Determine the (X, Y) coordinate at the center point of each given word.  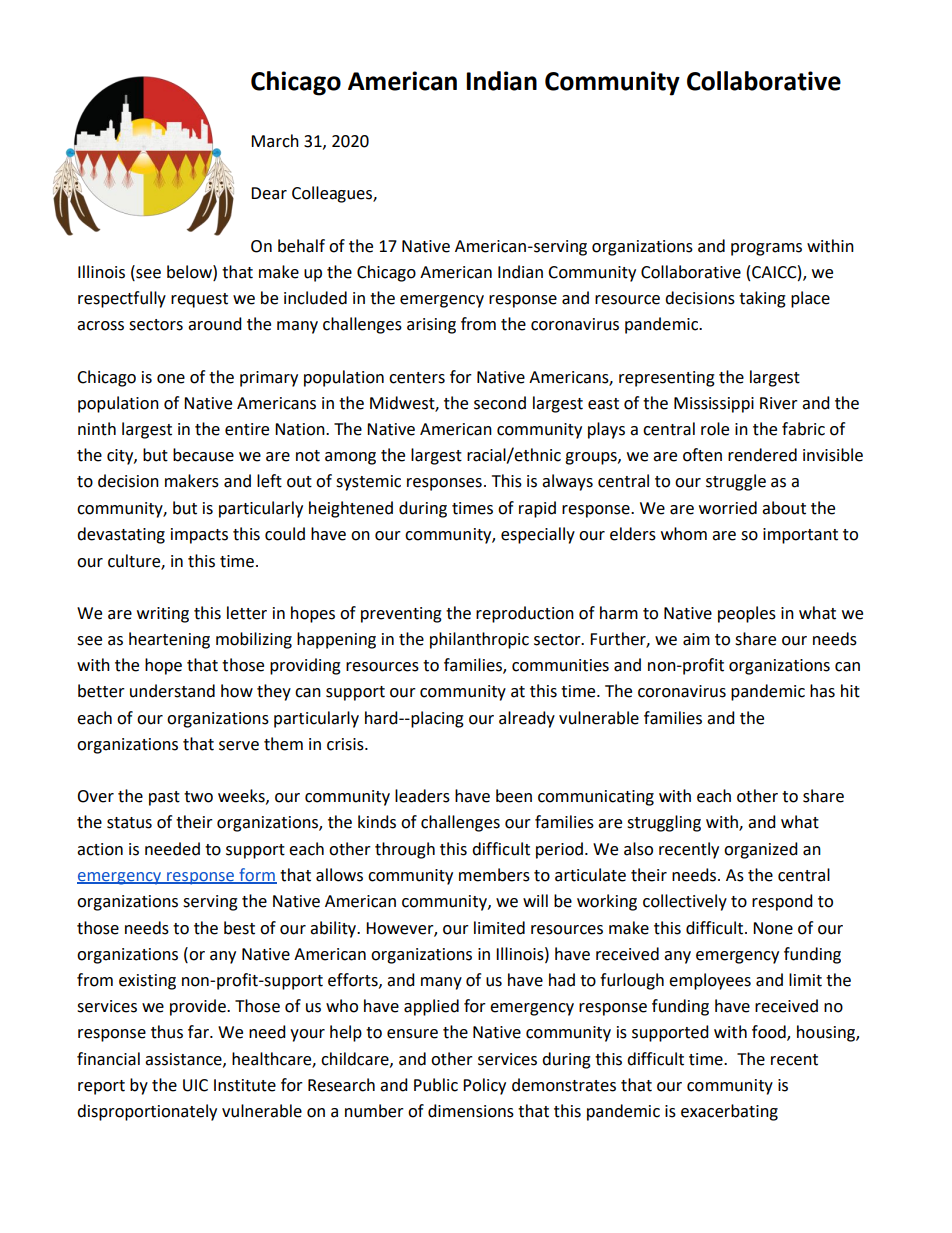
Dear (269, 193)
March (275, 141)
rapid (537, 509)
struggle (736, 482)
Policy (484, 1086)
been (514, 796)
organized (761, 850)
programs (766, 249)
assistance (184, 1060)
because (203, 455)
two (198, 797)
